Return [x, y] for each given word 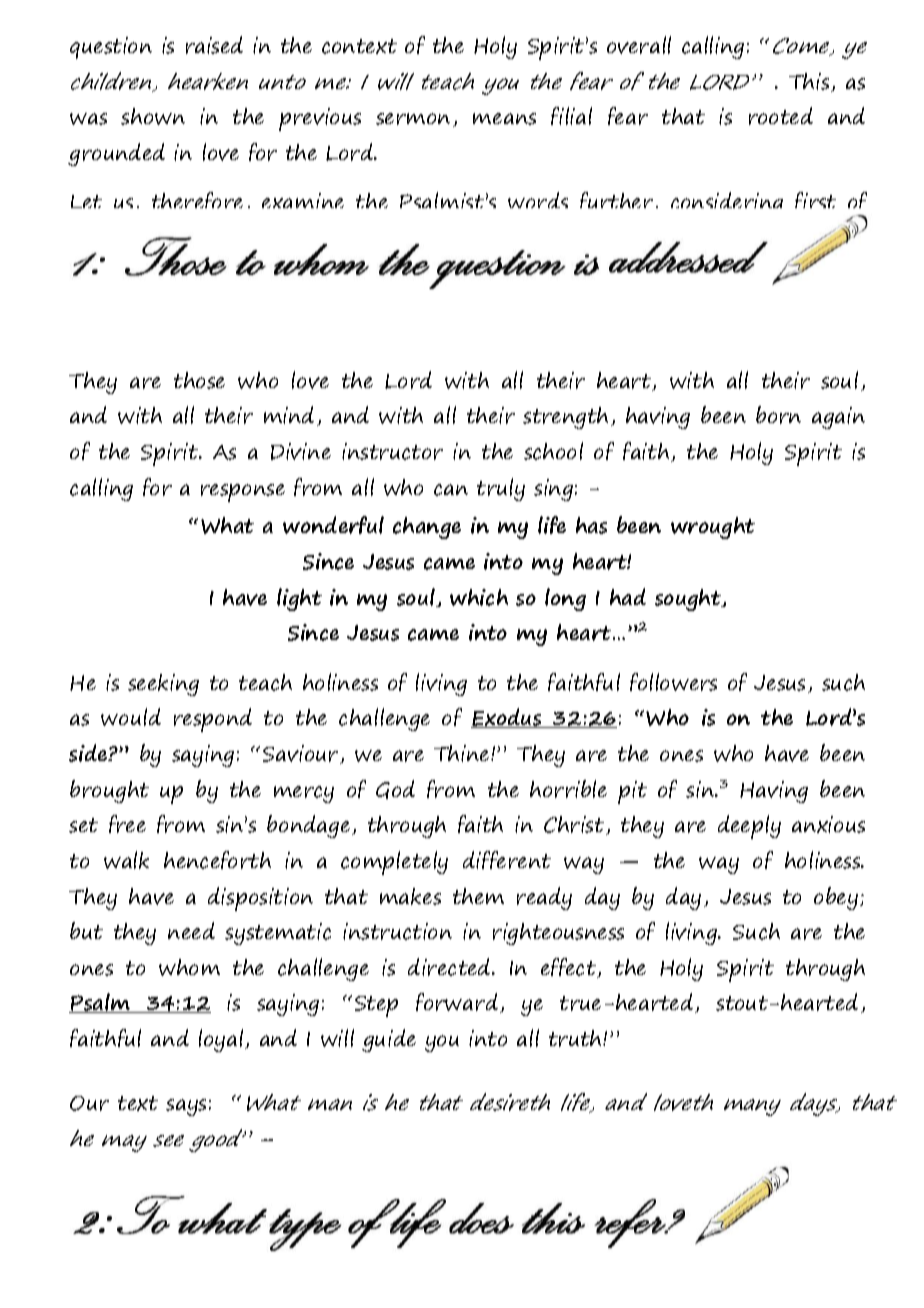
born [778, 415]
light [299, 599]
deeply [749, 827]
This [810, 82]
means [504, 119]
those [199, 380]
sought [689, 600]
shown [153, 116]
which [479, 597]
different [507, 860]
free [127, 824]
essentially [521, 252]
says [186, 1107]
